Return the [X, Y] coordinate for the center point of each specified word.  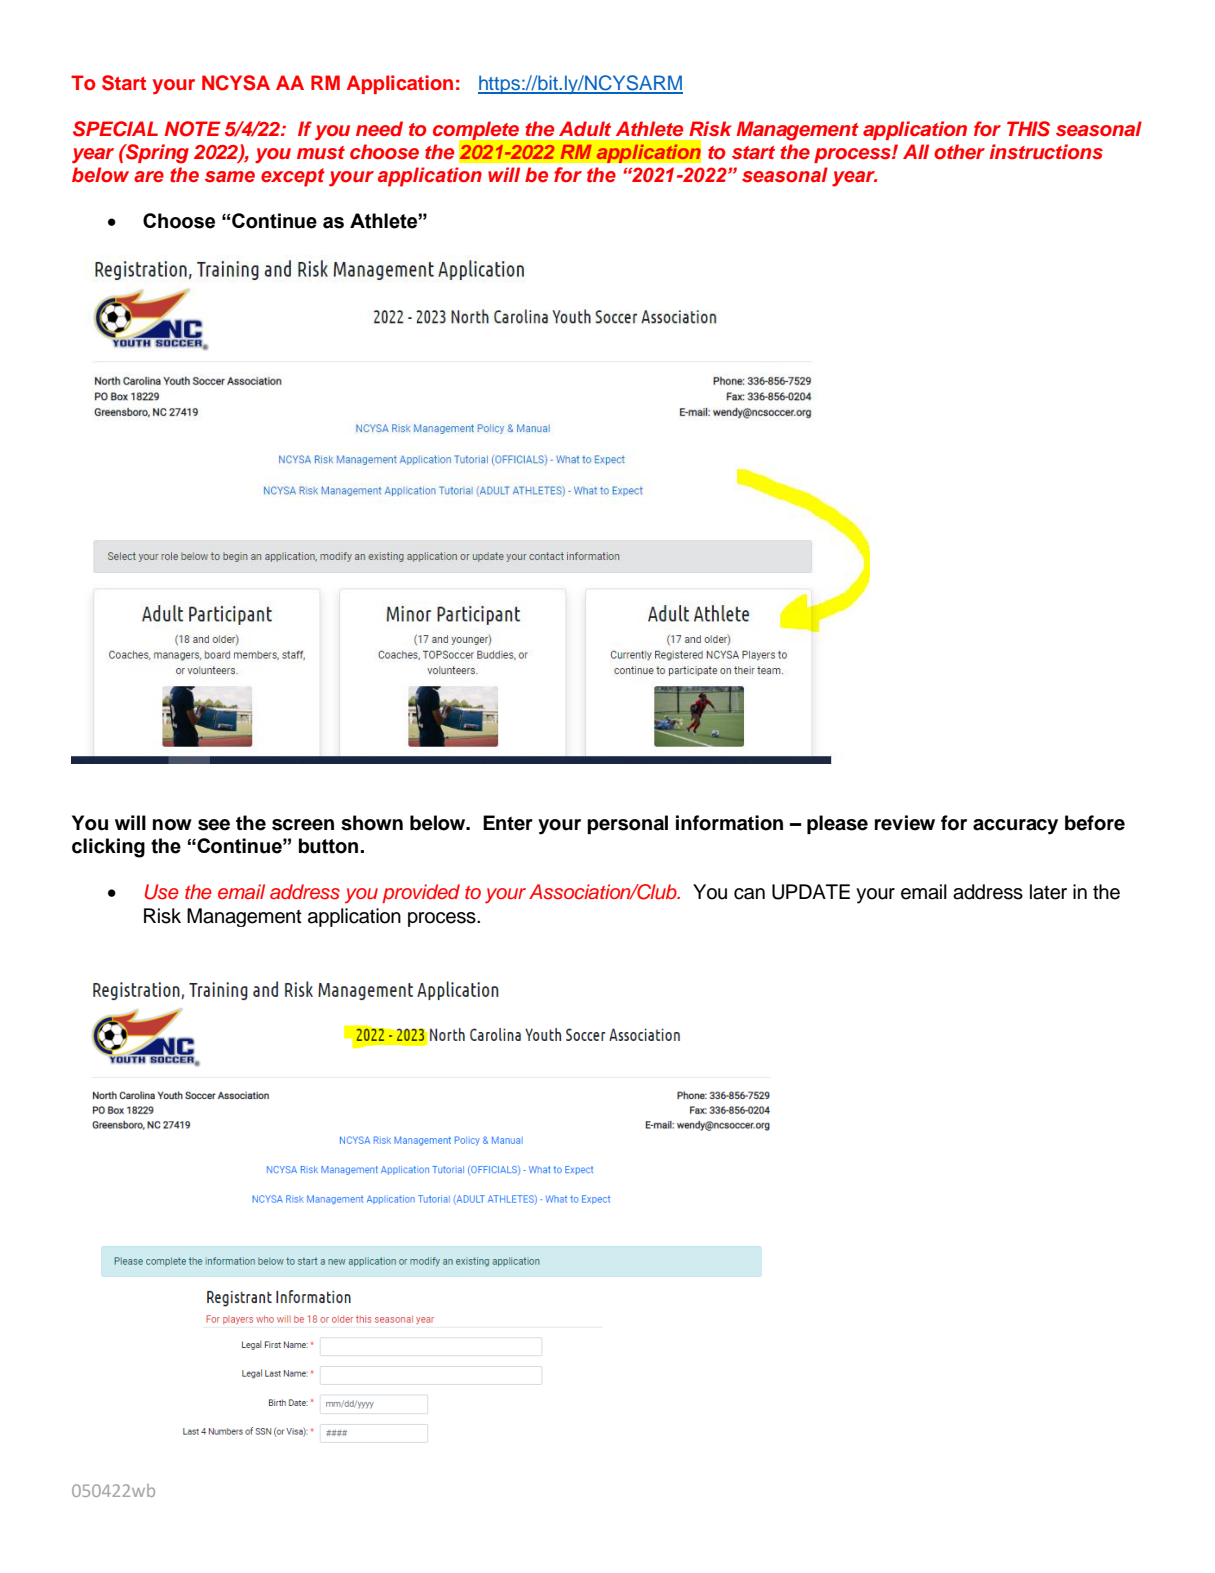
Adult [585, 128]
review [905, 823]
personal [627, 824]
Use [162, 892]
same [230, 177]
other [959, 151]
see [214, 825]
